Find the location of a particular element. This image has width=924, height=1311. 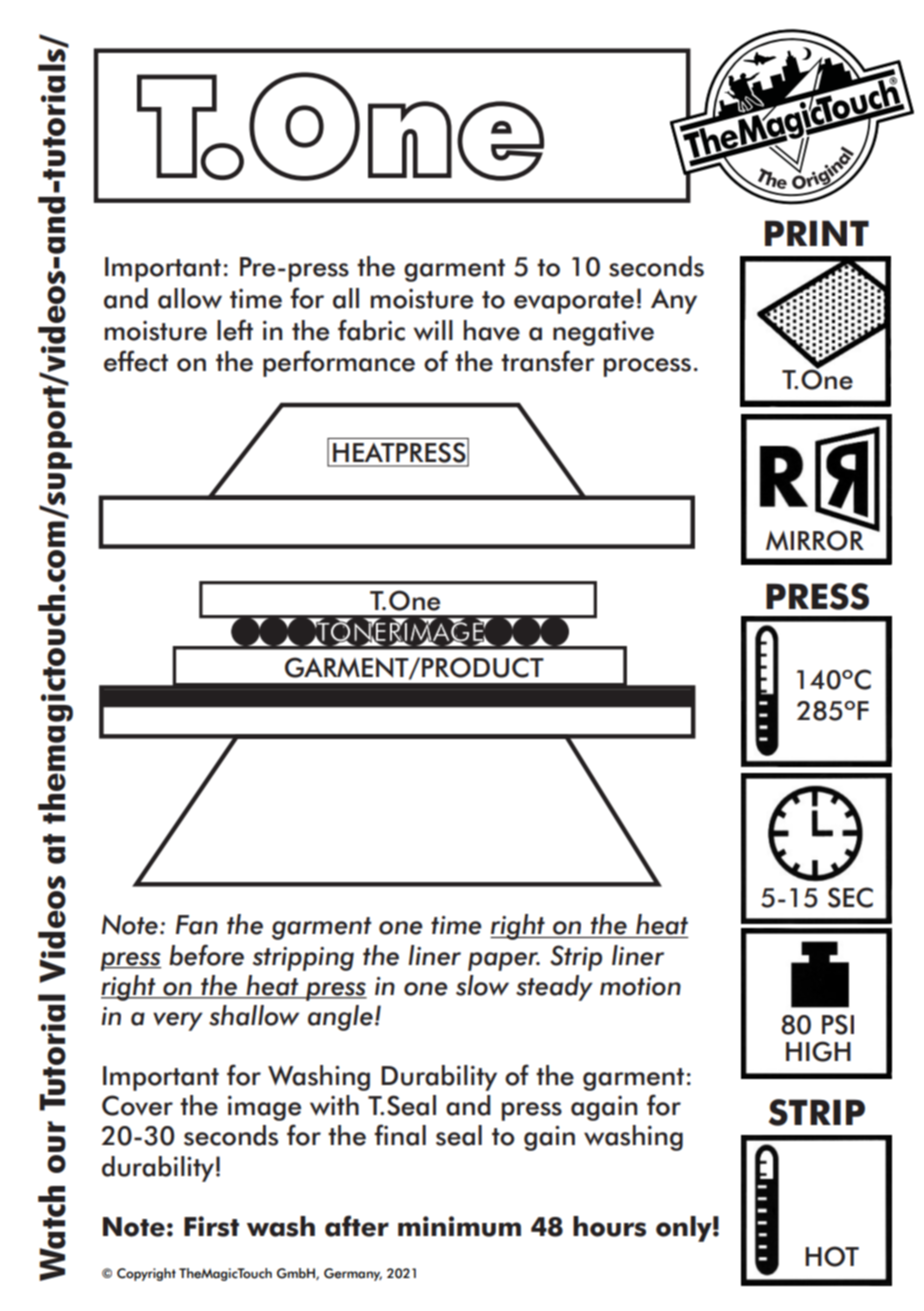

have is located at coordinates (492, 330).
